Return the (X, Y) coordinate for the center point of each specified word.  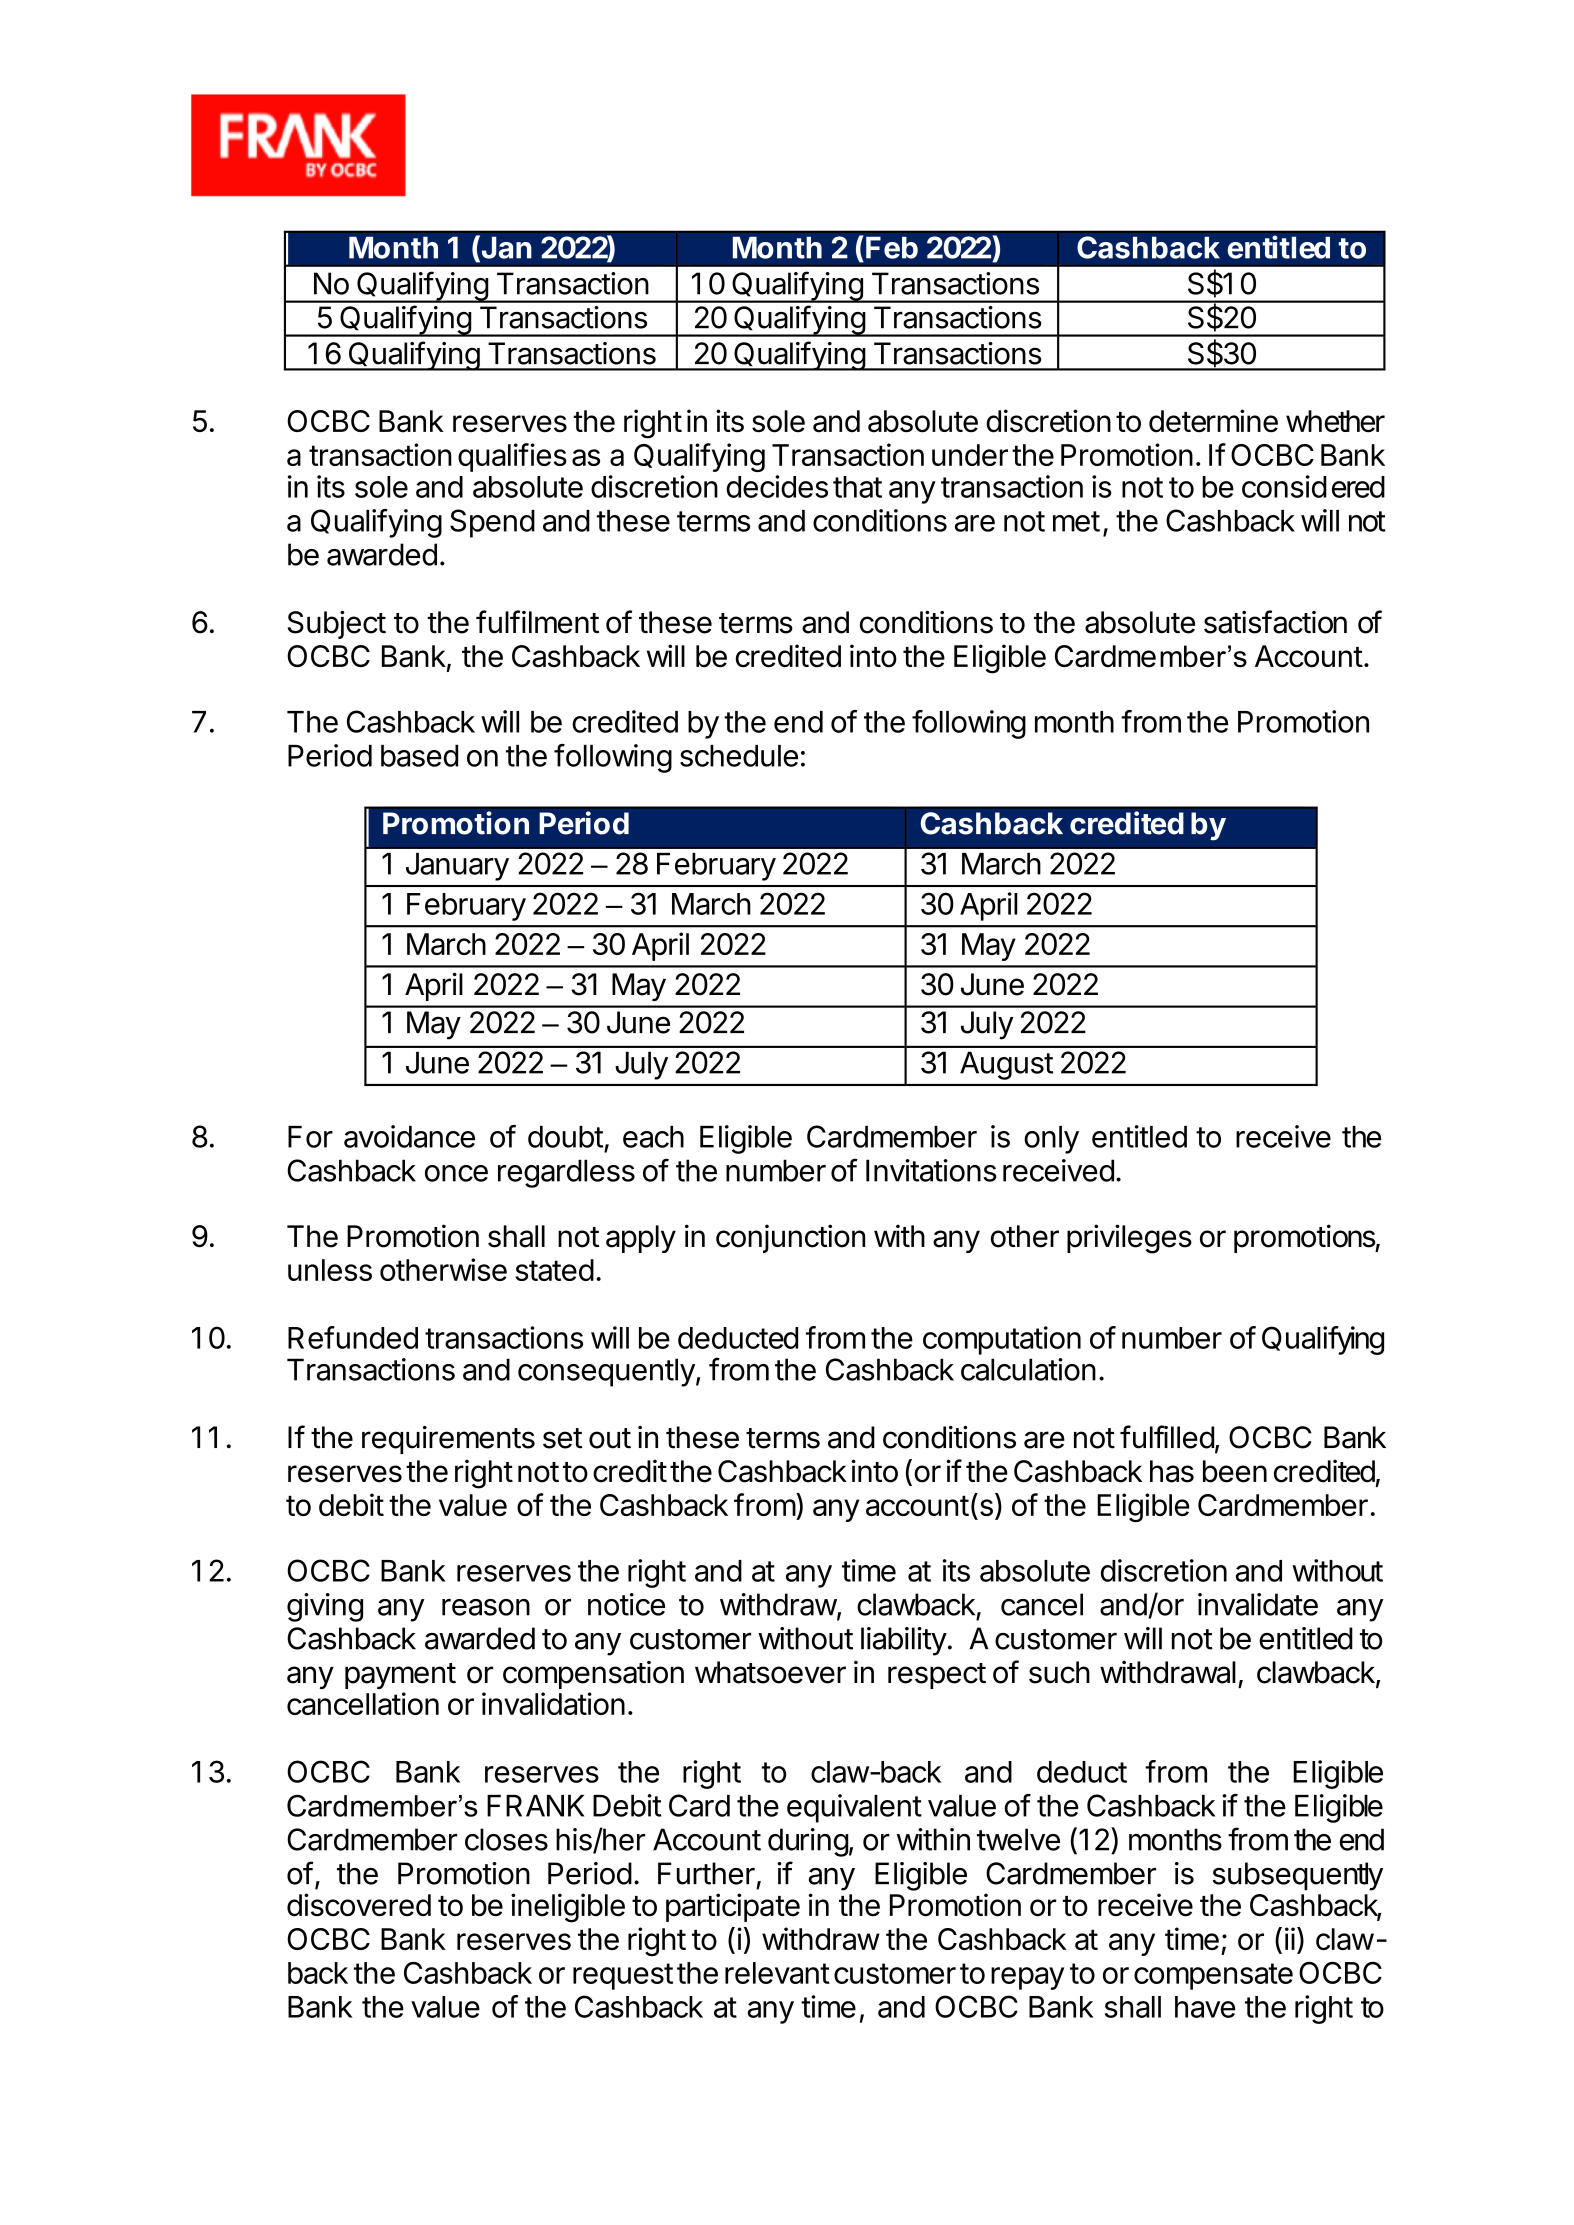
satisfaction (1275, 622)
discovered (359, 1905)
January (457, 867)
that (857, 487)
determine (1213, 421)
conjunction (790, 1238)
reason (486, 1607)
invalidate (1258, 1604)
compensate (1213, 1976)
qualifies (512, 457)
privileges (1129, 1239)
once (456, 1173)
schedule (739, 756)
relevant (777, 1973)
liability (904, 1641)
